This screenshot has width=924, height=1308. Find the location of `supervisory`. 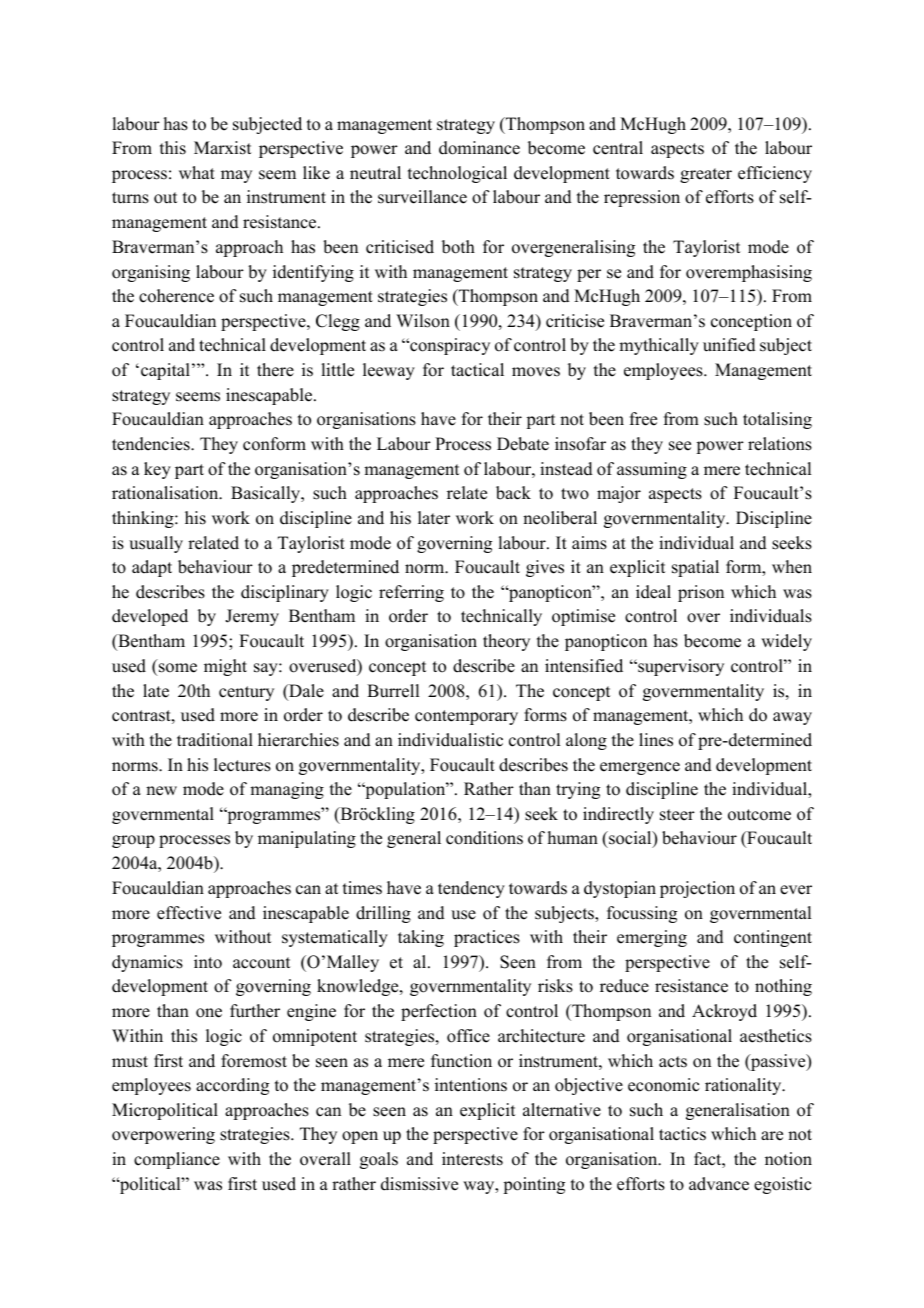

supervisory is located at coordinates (680, 667).
